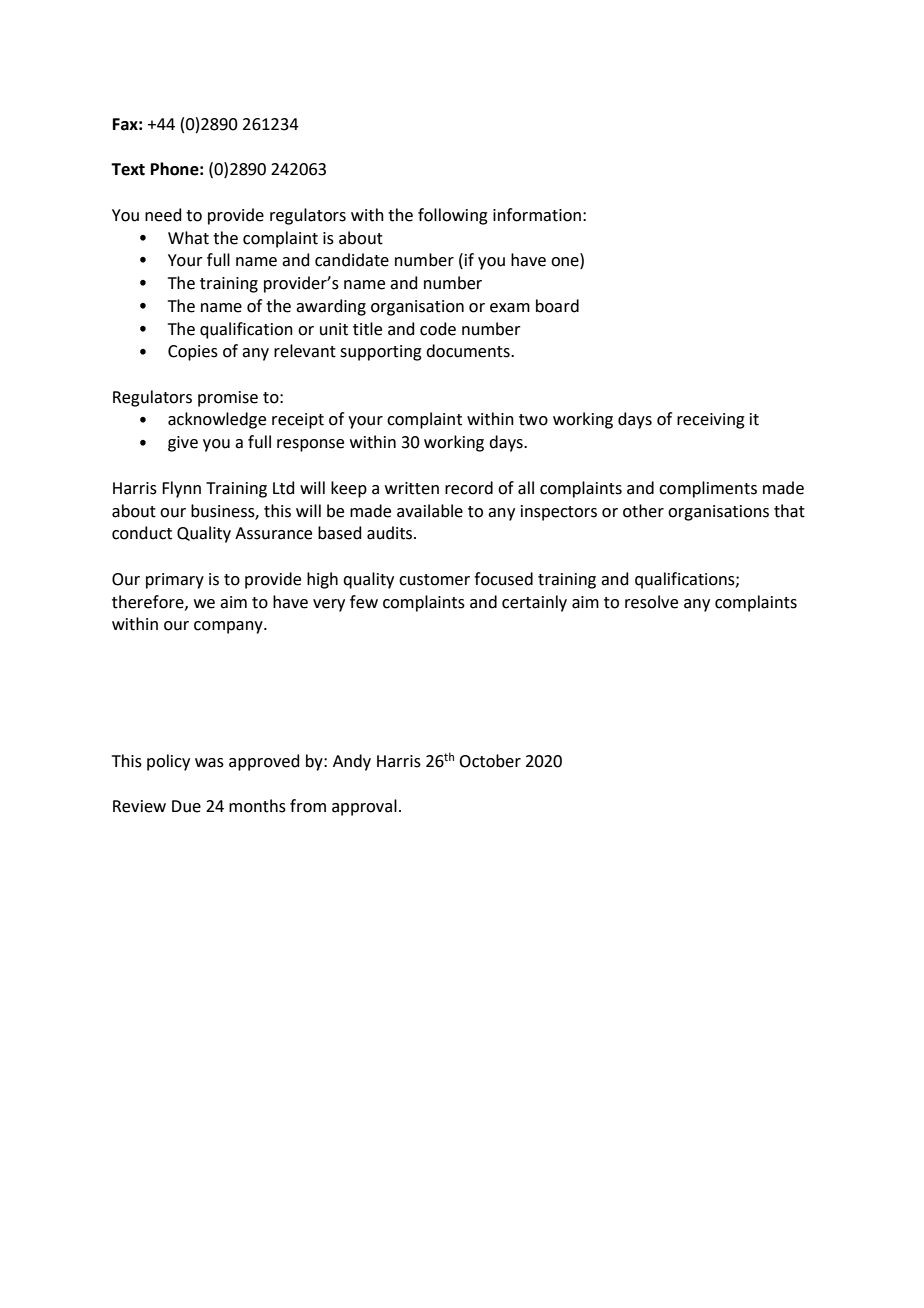 The width and height of the screenshot is (924, 1308). What do you see at coordinates (229, 627) in the screenshot?
I see `company` at bounding box center [229, 627].
